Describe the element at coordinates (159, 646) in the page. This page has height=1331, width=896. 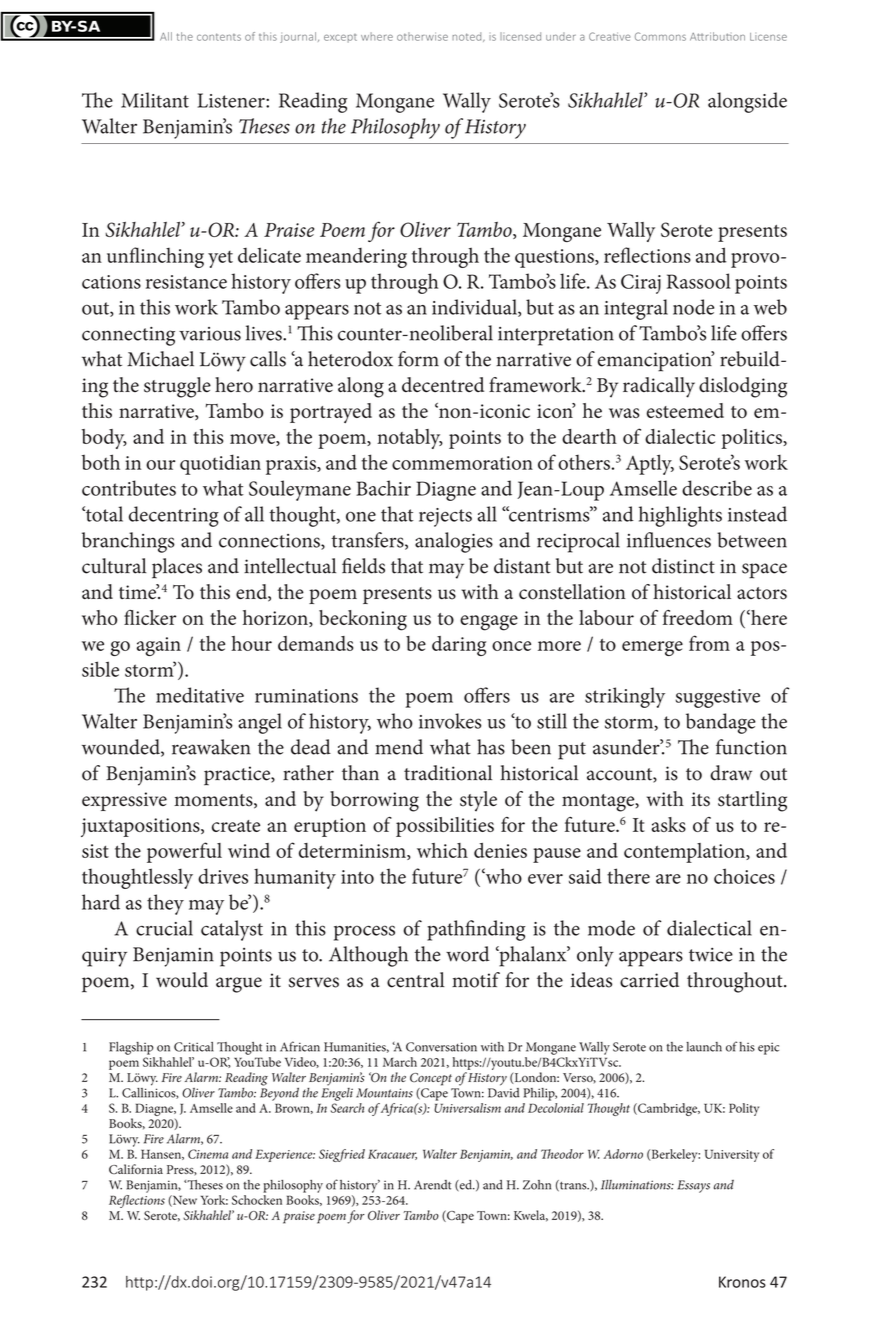
I see `again` at that location.
